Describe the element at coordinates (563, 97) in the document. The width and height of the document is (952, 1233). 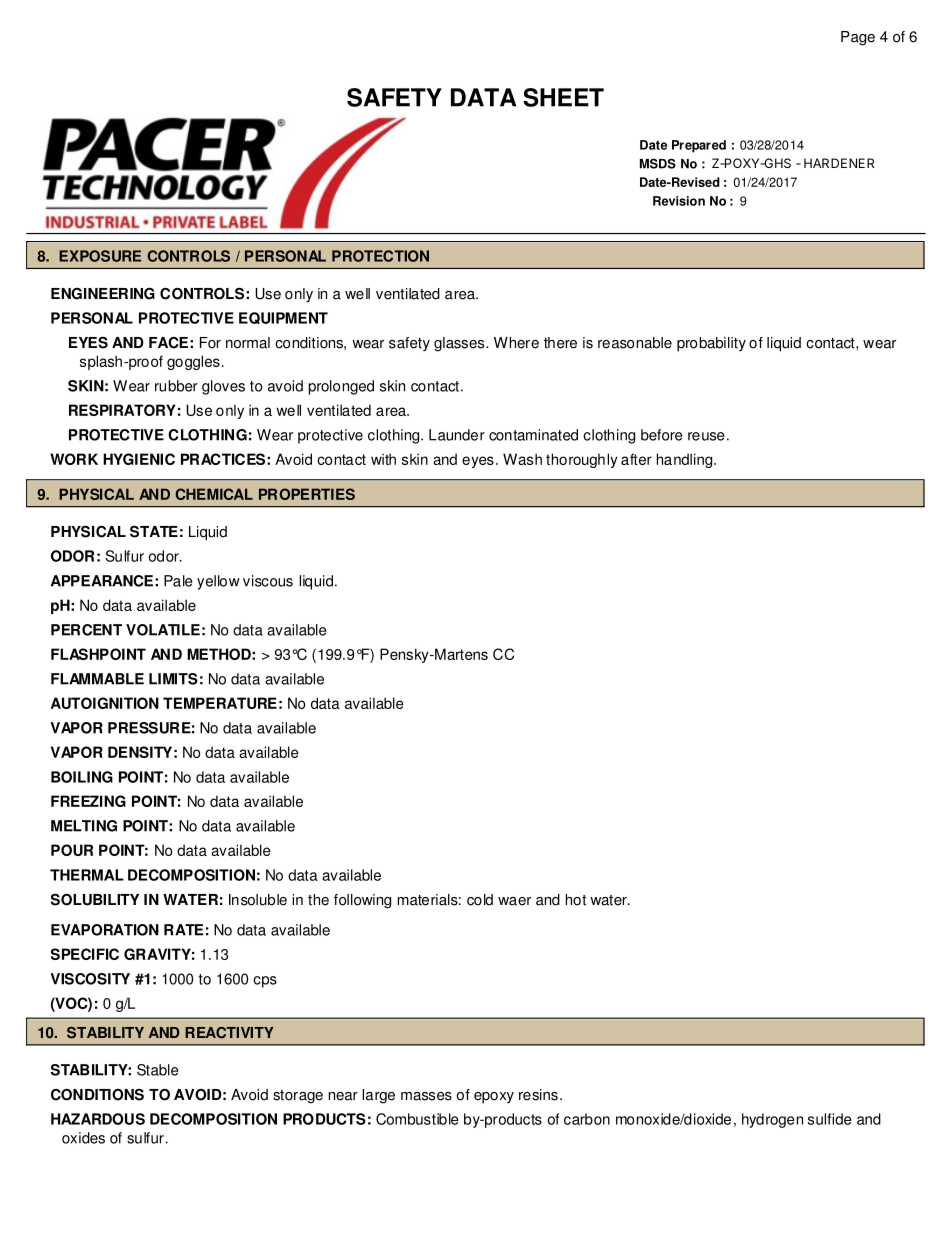
I see `SHEET` at that location.
